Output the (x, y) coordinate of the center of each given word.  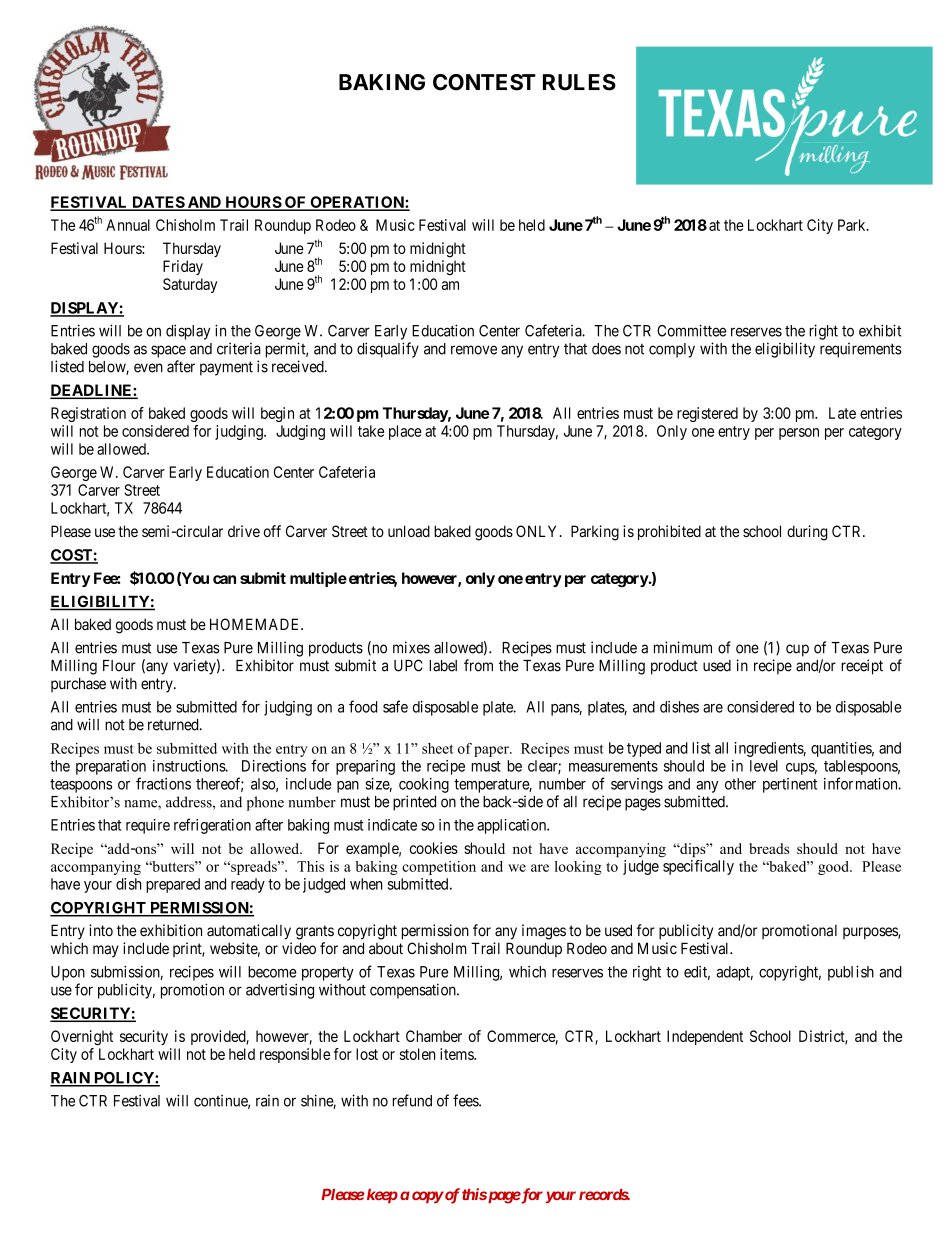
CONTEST (484, 82)
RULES (579, 82)
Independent (705, 1037)
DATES (158, 203)
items (457, 1054)
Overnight (82, 1038)
